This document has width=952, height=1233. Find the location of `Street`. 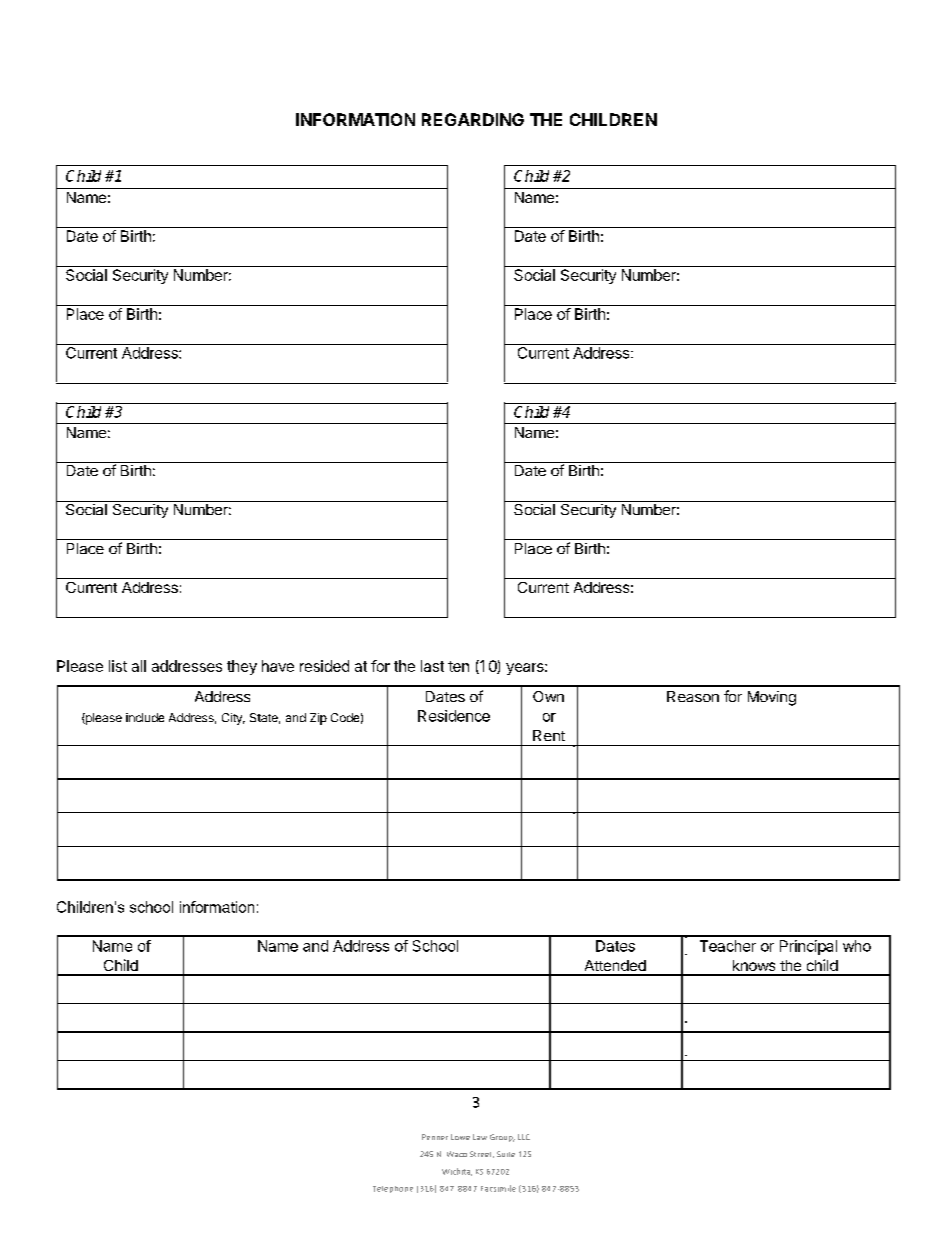

Street is located at coordinates (482, 1154).
